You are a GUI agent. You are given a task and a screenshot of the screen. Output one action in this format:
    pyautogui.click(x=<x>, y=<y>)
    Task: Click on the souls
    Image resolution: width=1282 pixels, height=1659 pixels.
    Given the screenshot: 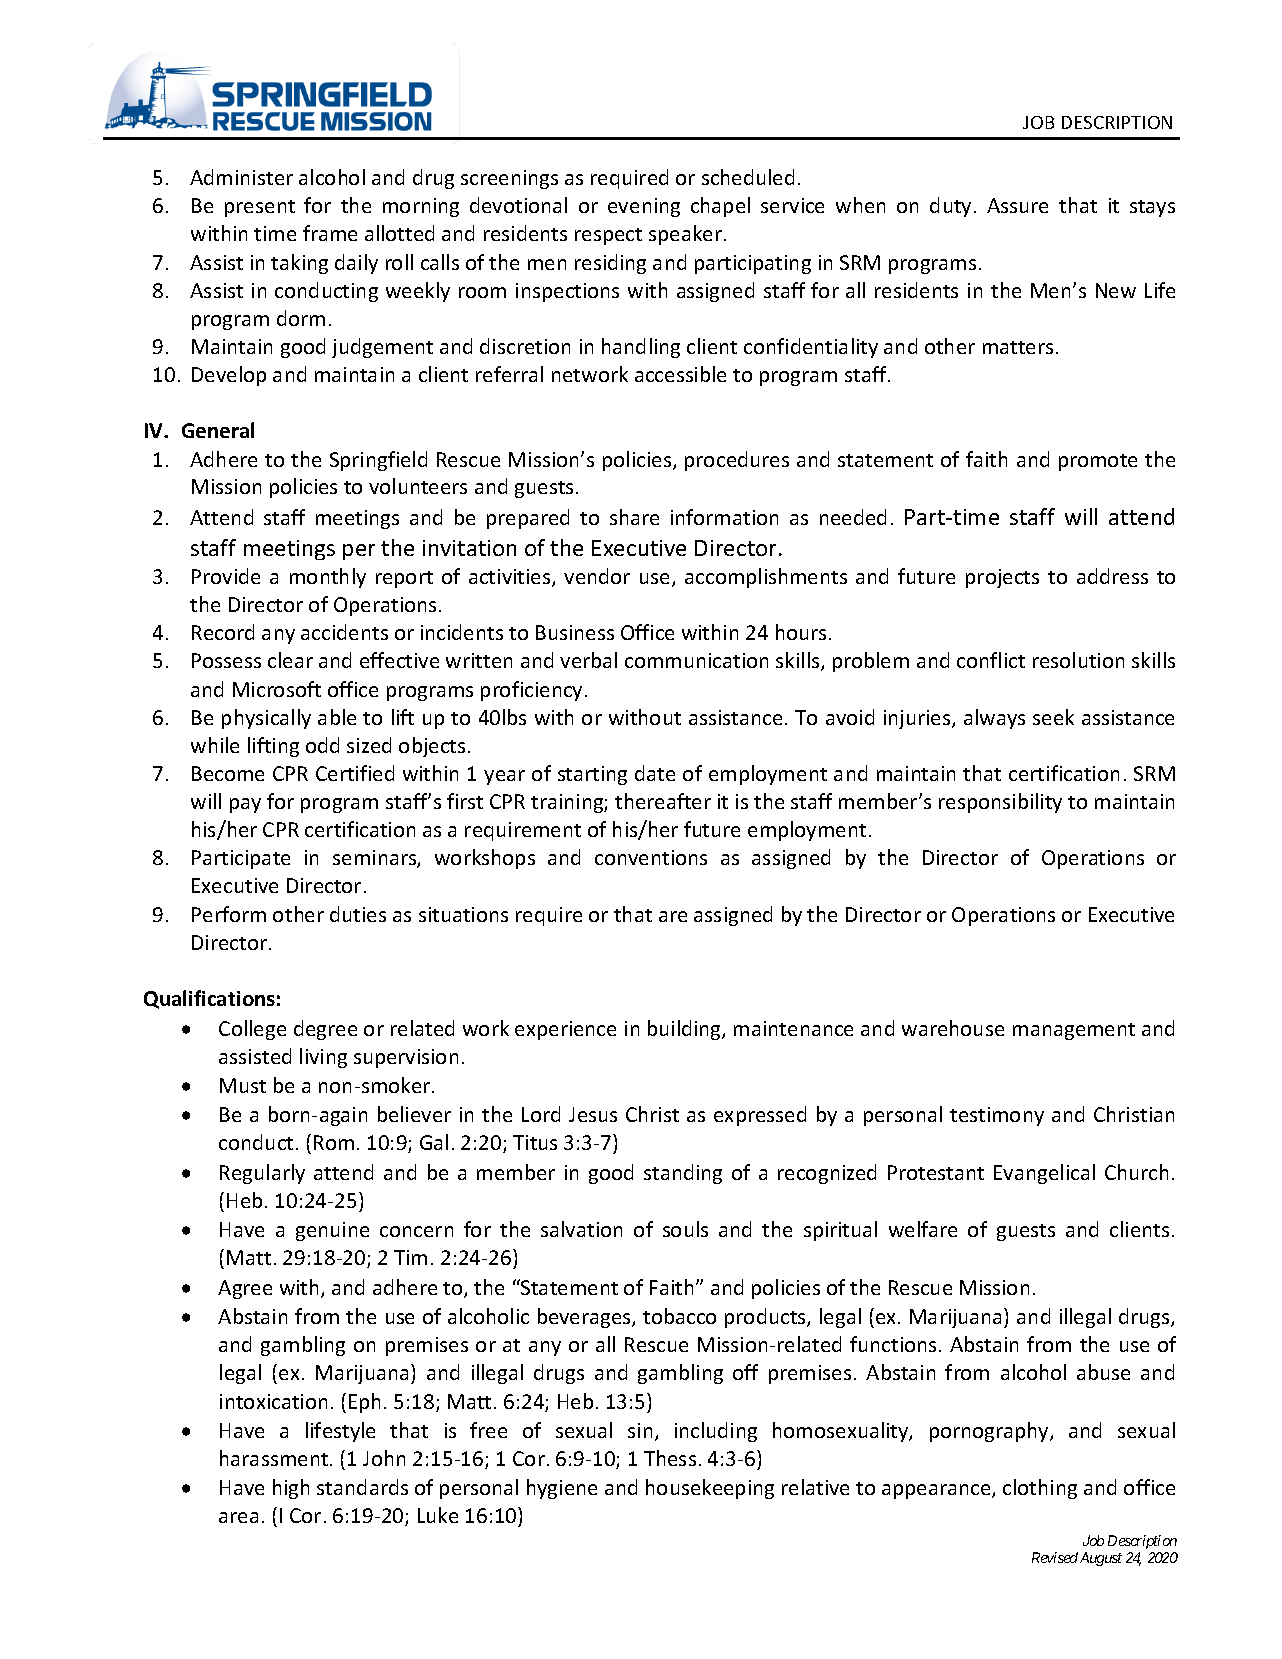 What is the action you would take?
    pyautogui.click(x=685, y=1229)
